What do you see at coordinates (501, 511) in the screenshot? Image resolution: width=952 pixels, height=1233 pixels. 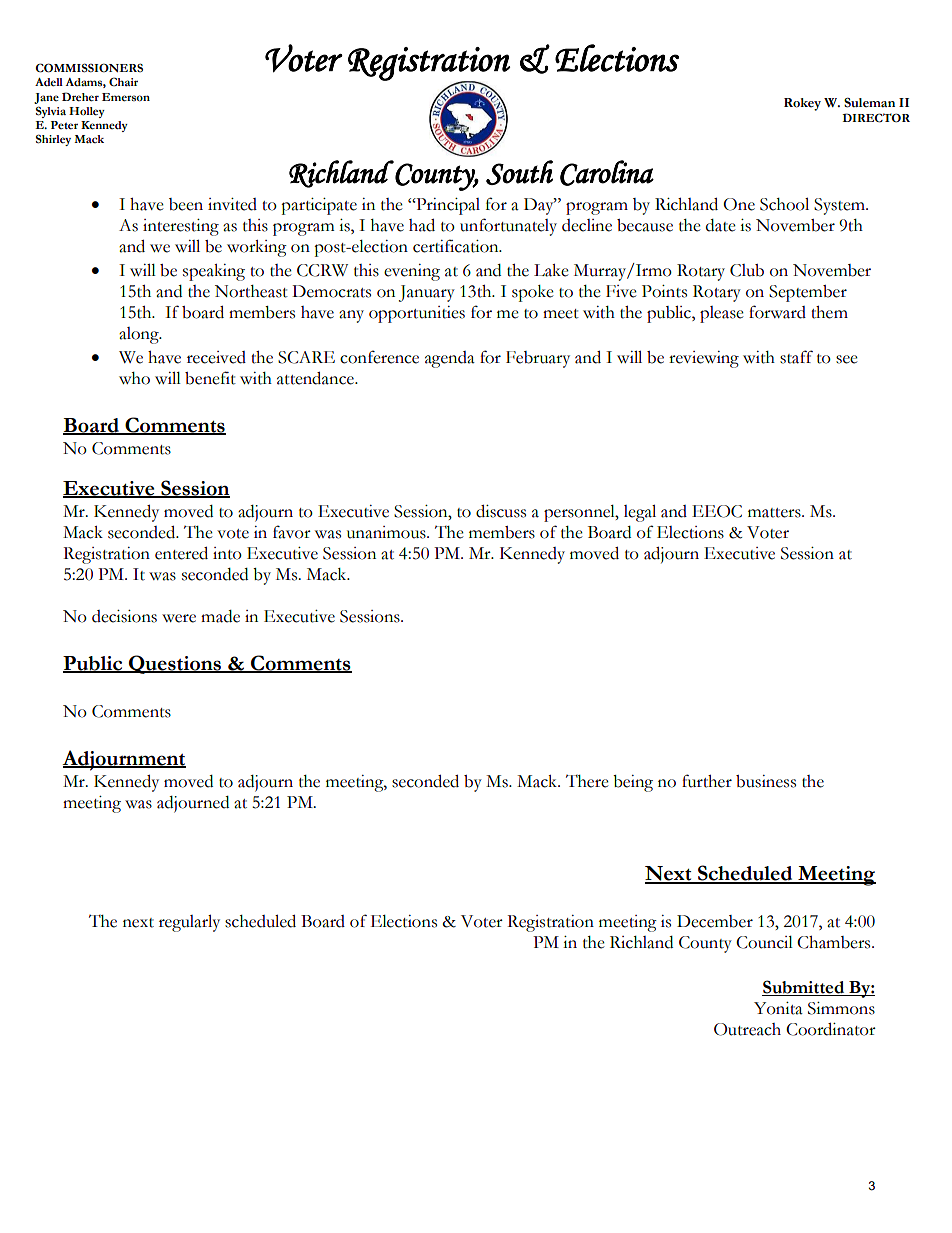 I see `discuss` at bounding box center [501, 511].
